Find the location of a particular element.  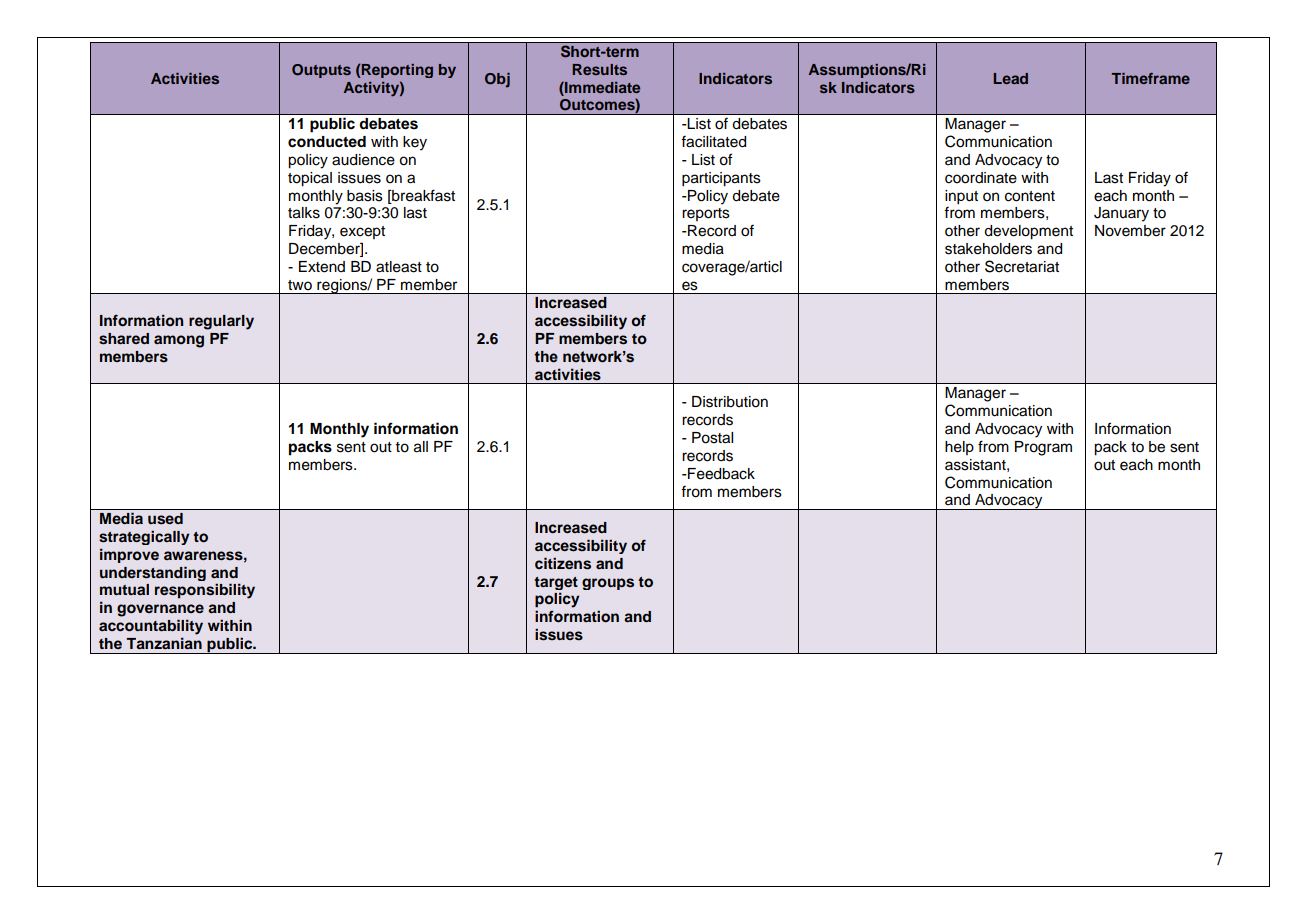

Outputs is located at coordinates (321, 71).
